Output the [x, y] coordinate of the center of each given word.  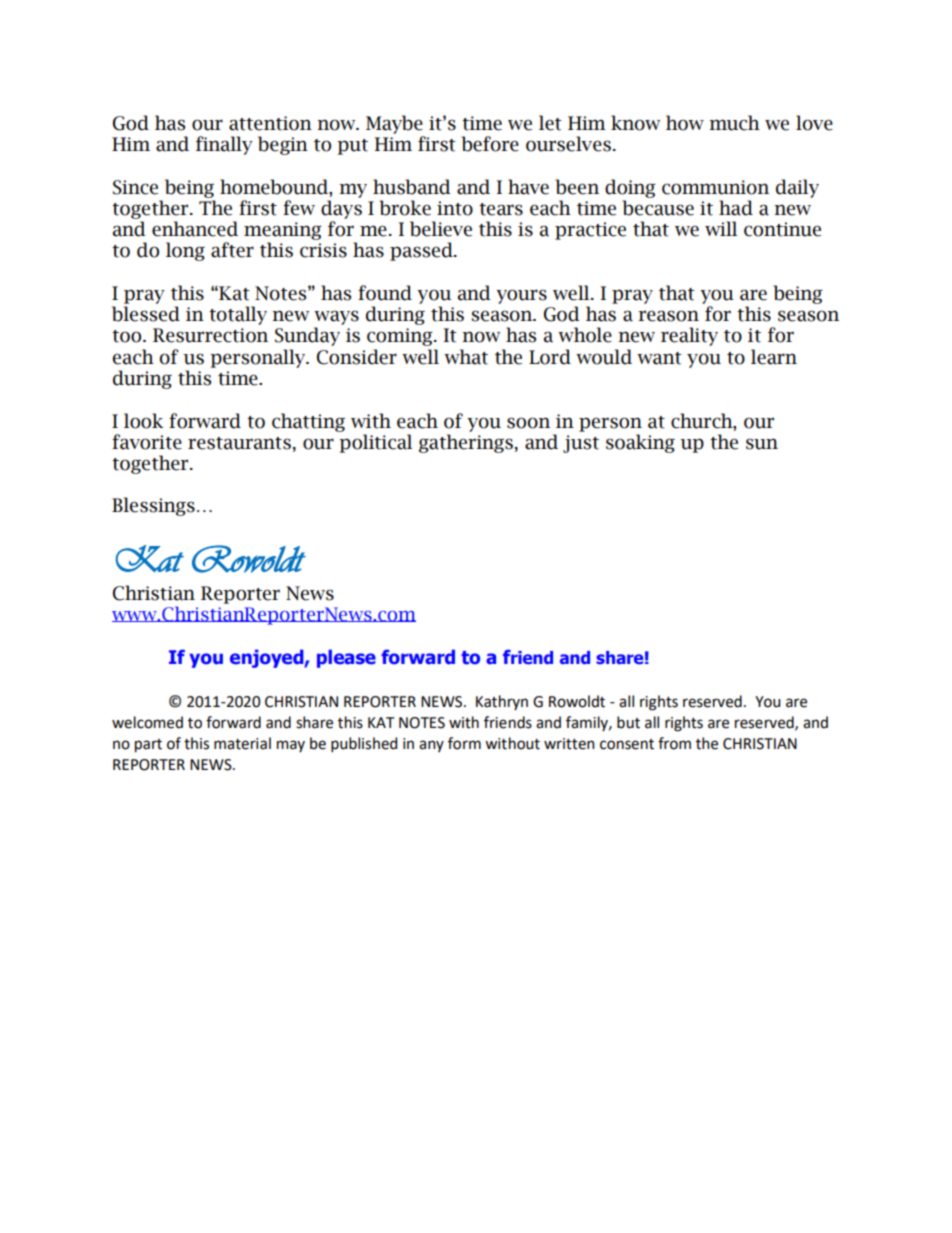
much [734, 123]
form [464, 743]
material [242, 743]
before [490, 144]
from [674, 743]
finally [224, 145]
